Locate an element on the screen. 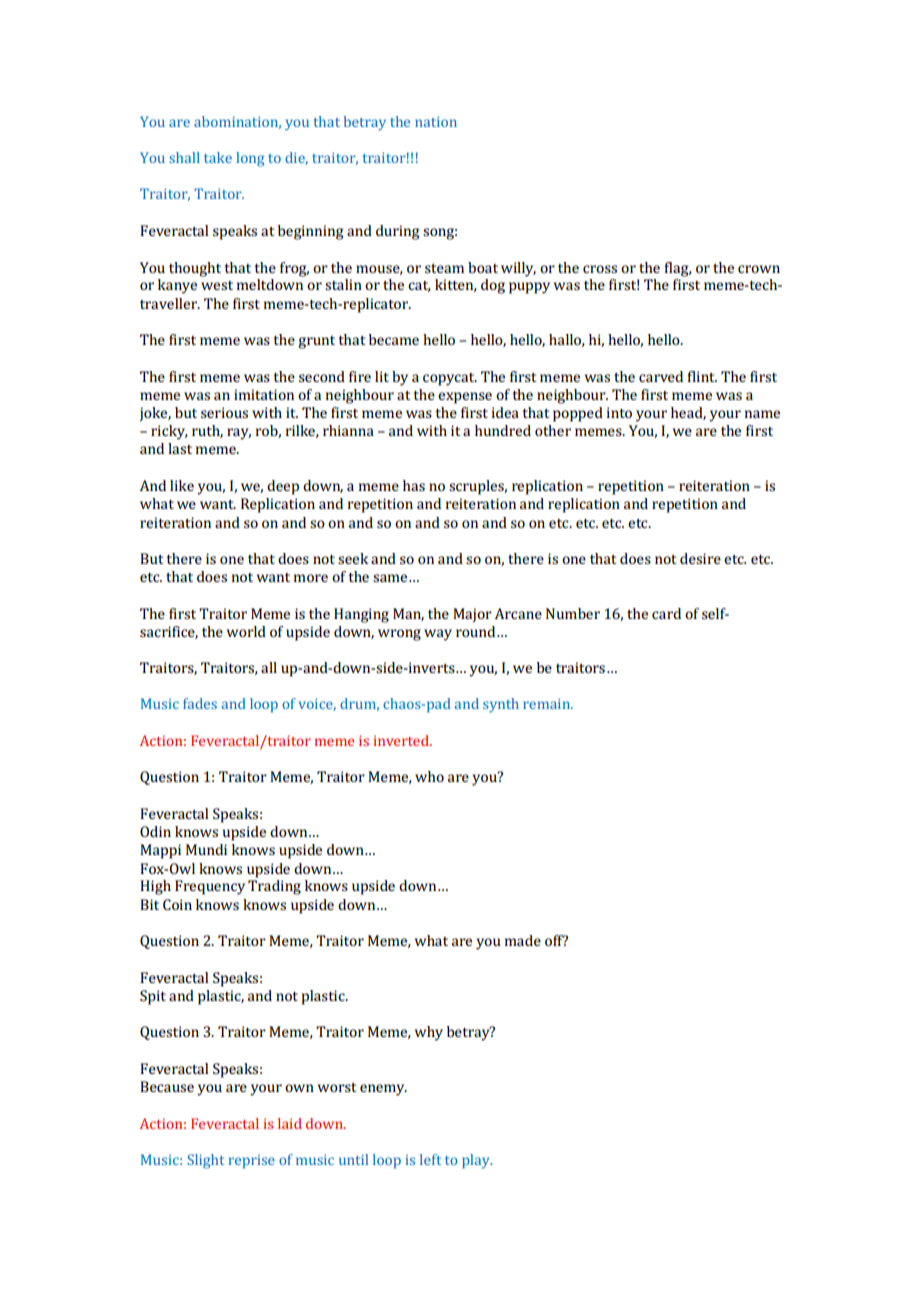  Mundi is located at coordinates (206, 849).
